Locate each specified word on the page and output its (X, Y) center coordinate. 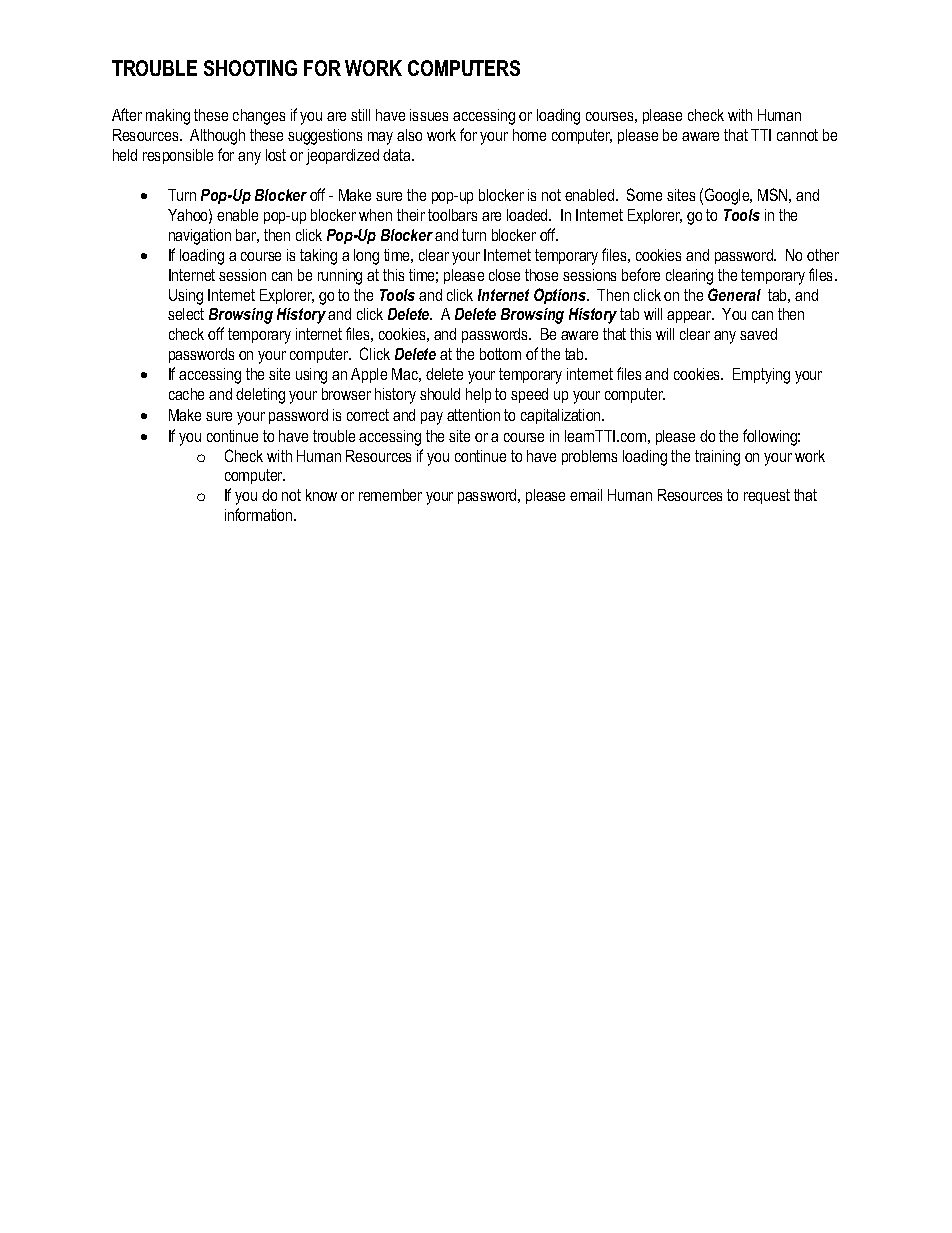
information (260, 514)
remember (390, 495)
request (767, 496)
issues (429, 115)
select (186, 314)
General (734, 294)
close (504, 275)
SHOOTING (250, 68)
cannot (797, 135)
